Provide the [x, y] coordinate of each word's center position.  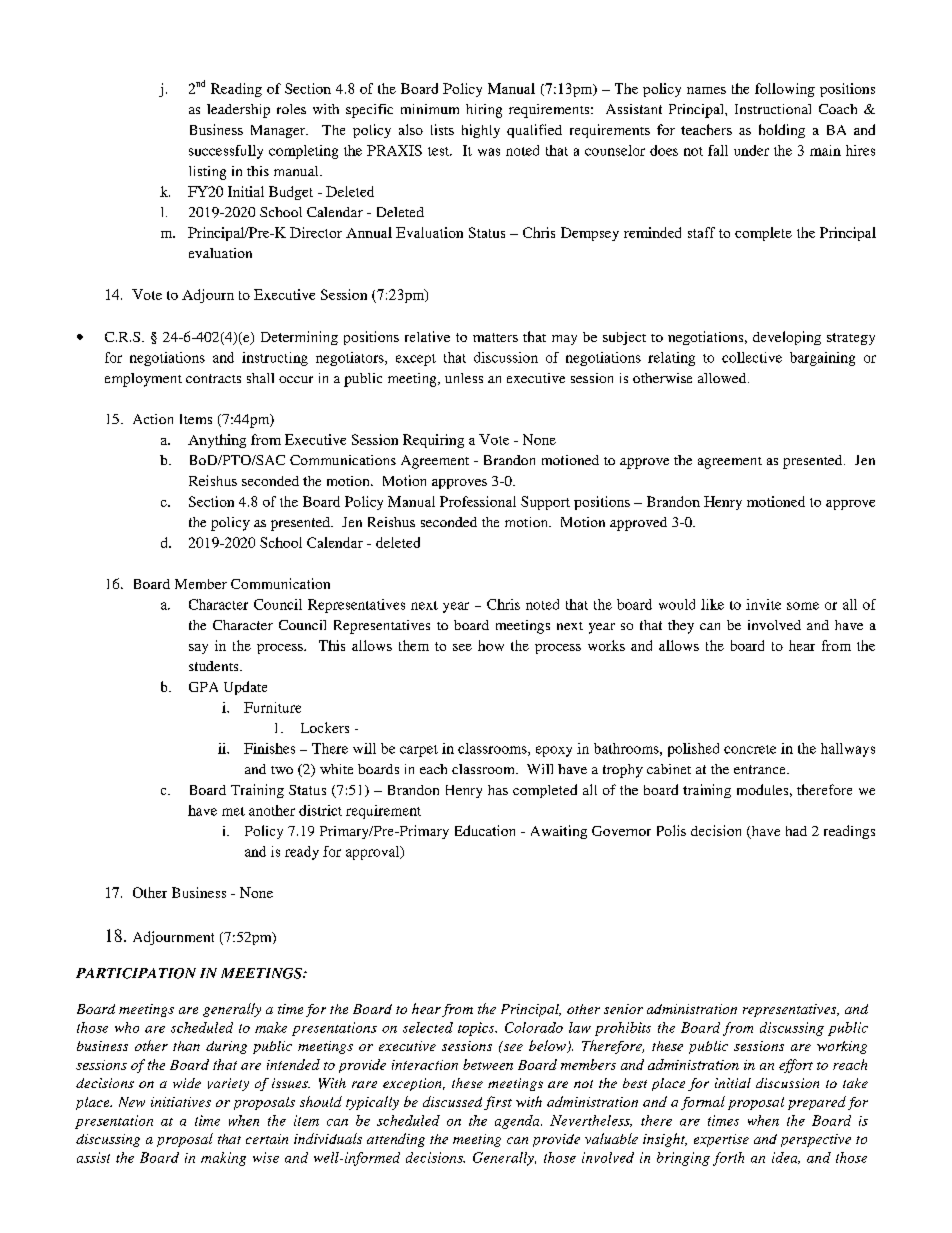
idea [786, 1158]
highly [481, 131]
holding [782, 131]
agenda [518, 1122]
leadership [238, 111]
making [223, 1159]
